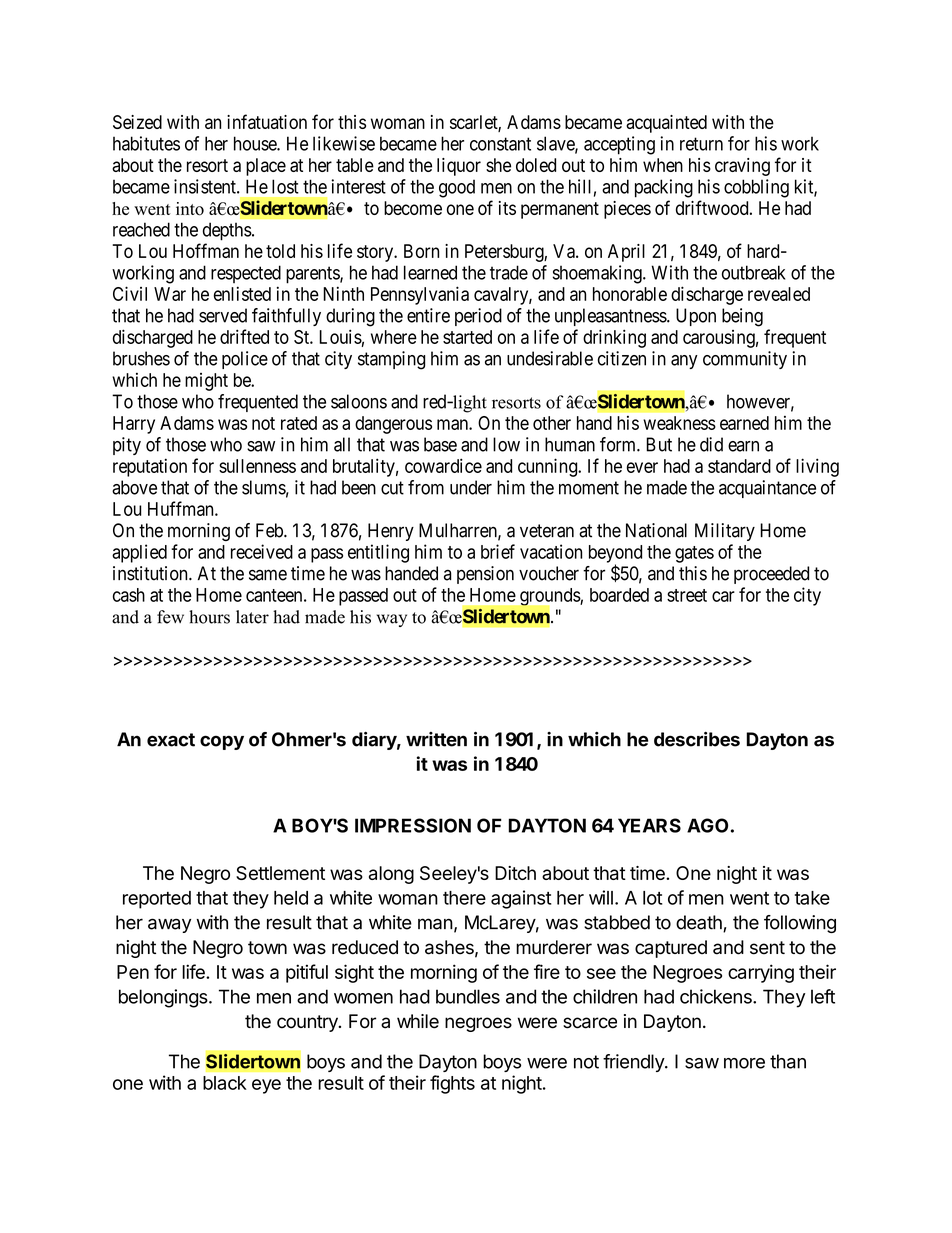 The height and width of the screenshot is (1233, 952). Describe the element at coordinates (256, 143) in the screenshot. I see `house` at that location.
